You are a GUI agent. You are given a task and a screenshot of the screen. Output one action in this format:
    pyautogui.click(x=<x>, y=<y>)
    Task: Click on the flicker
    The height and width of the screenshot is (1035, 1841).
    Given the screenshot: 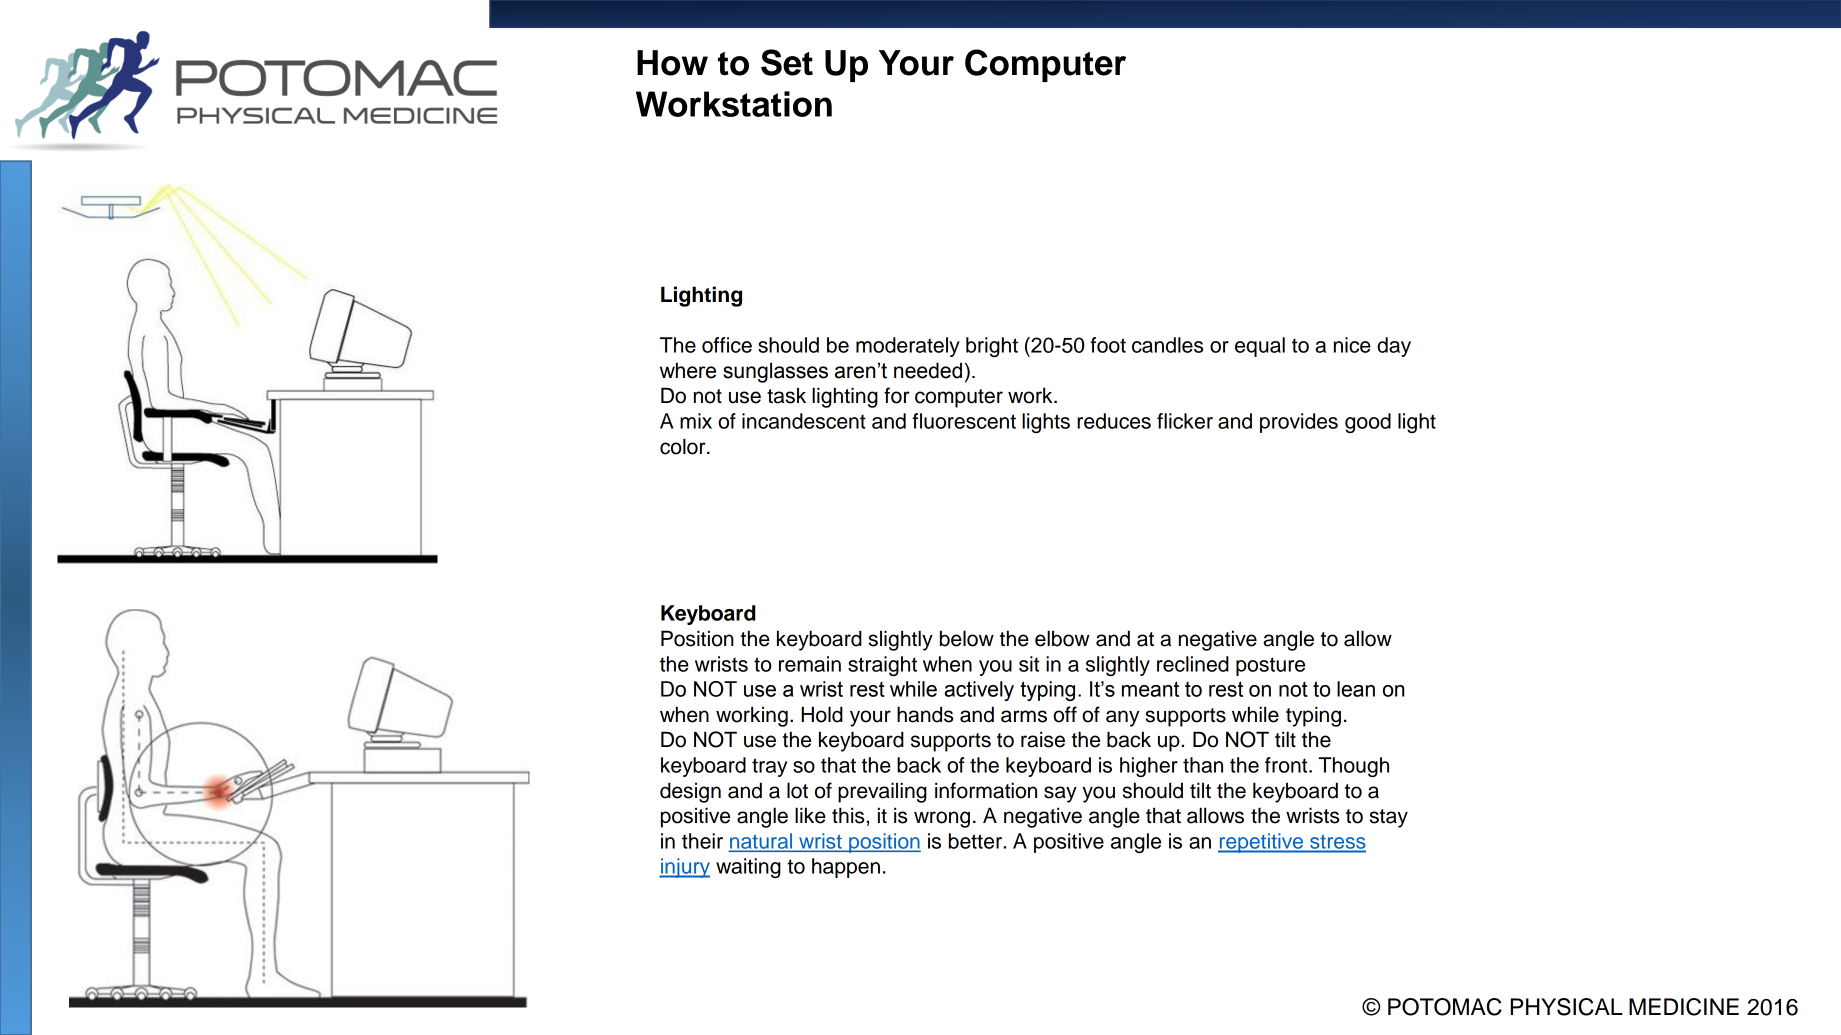 What is the action you would take?
    pyautogui.click(x=1185, y=421)
